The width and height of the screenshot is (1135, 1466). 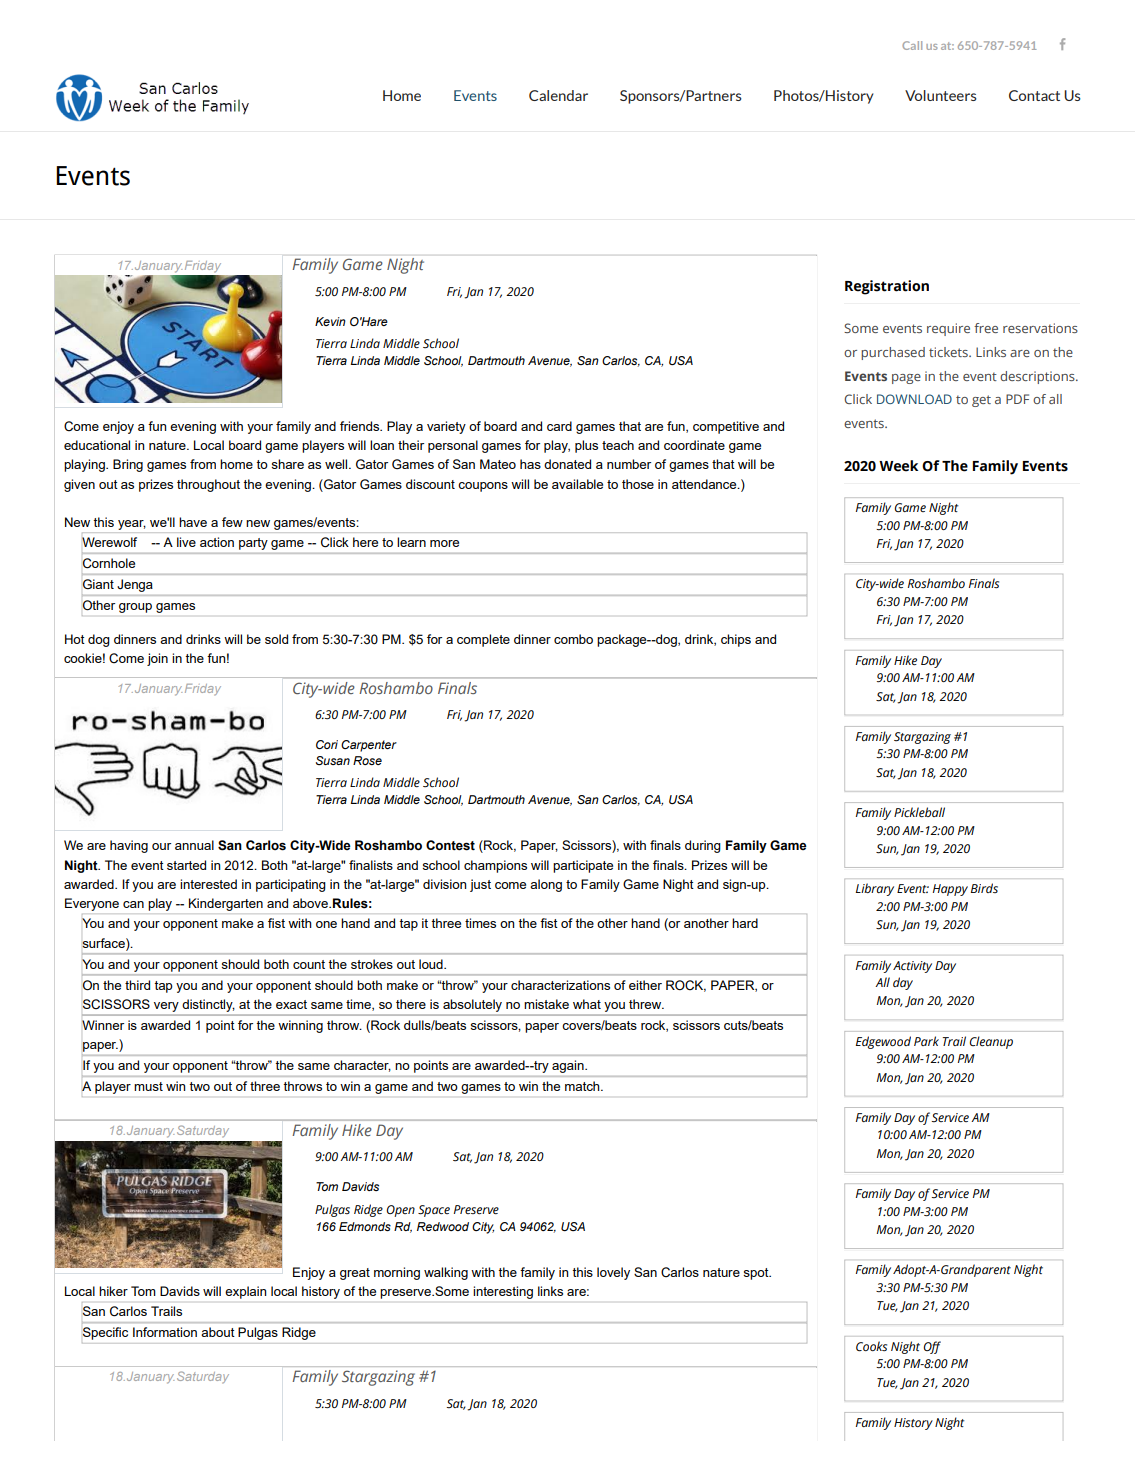 I want to click on combo, so click(x=573, y=639).
